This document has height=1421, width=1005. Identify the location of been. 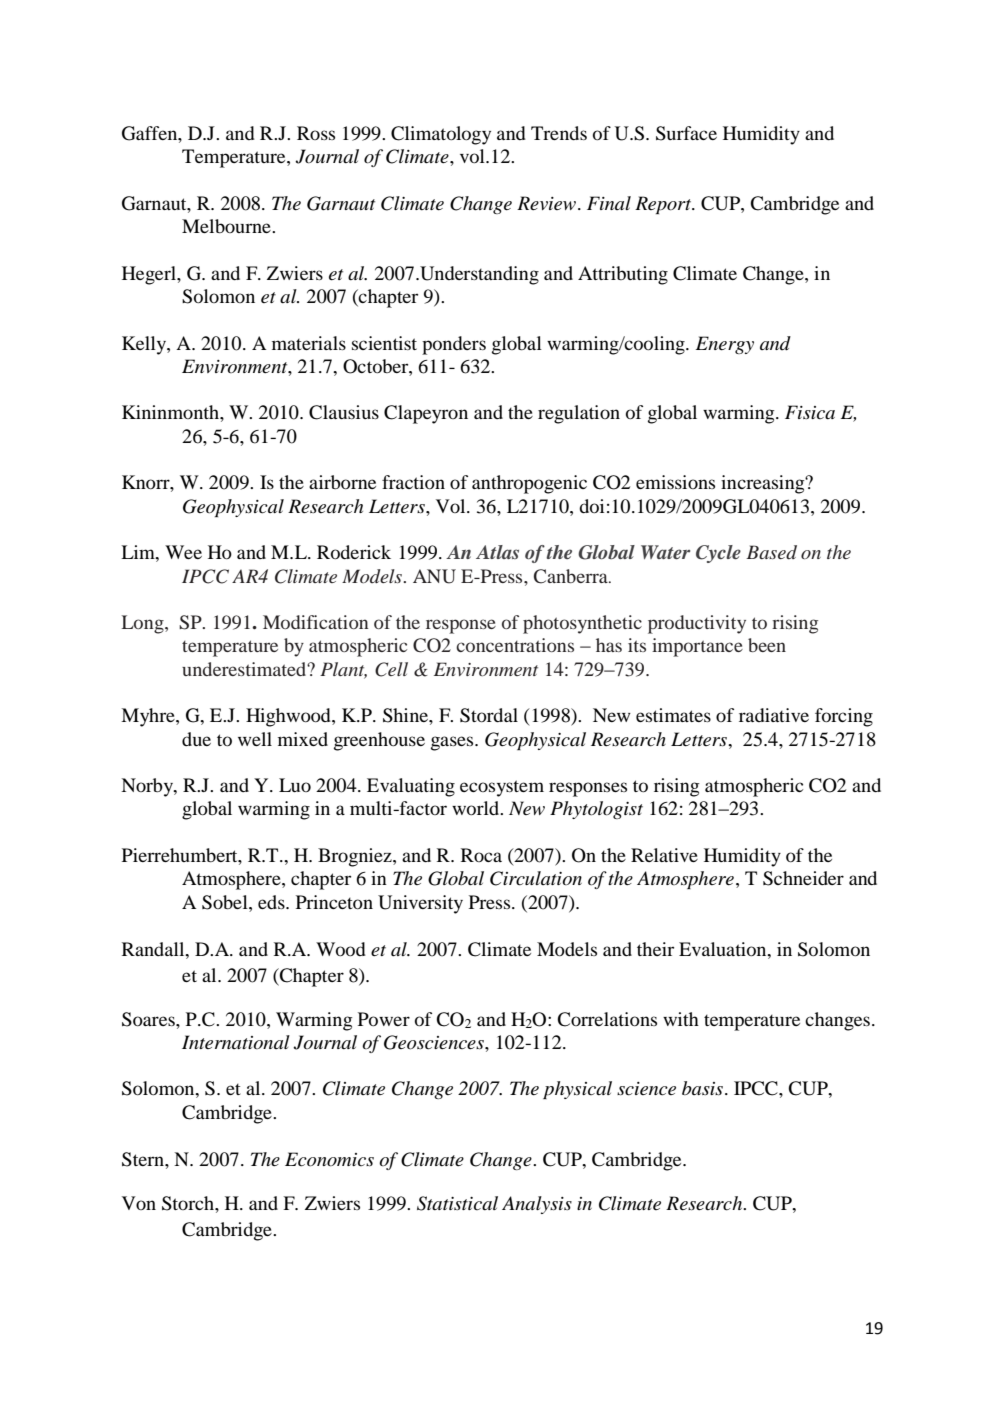
(767, 645).
